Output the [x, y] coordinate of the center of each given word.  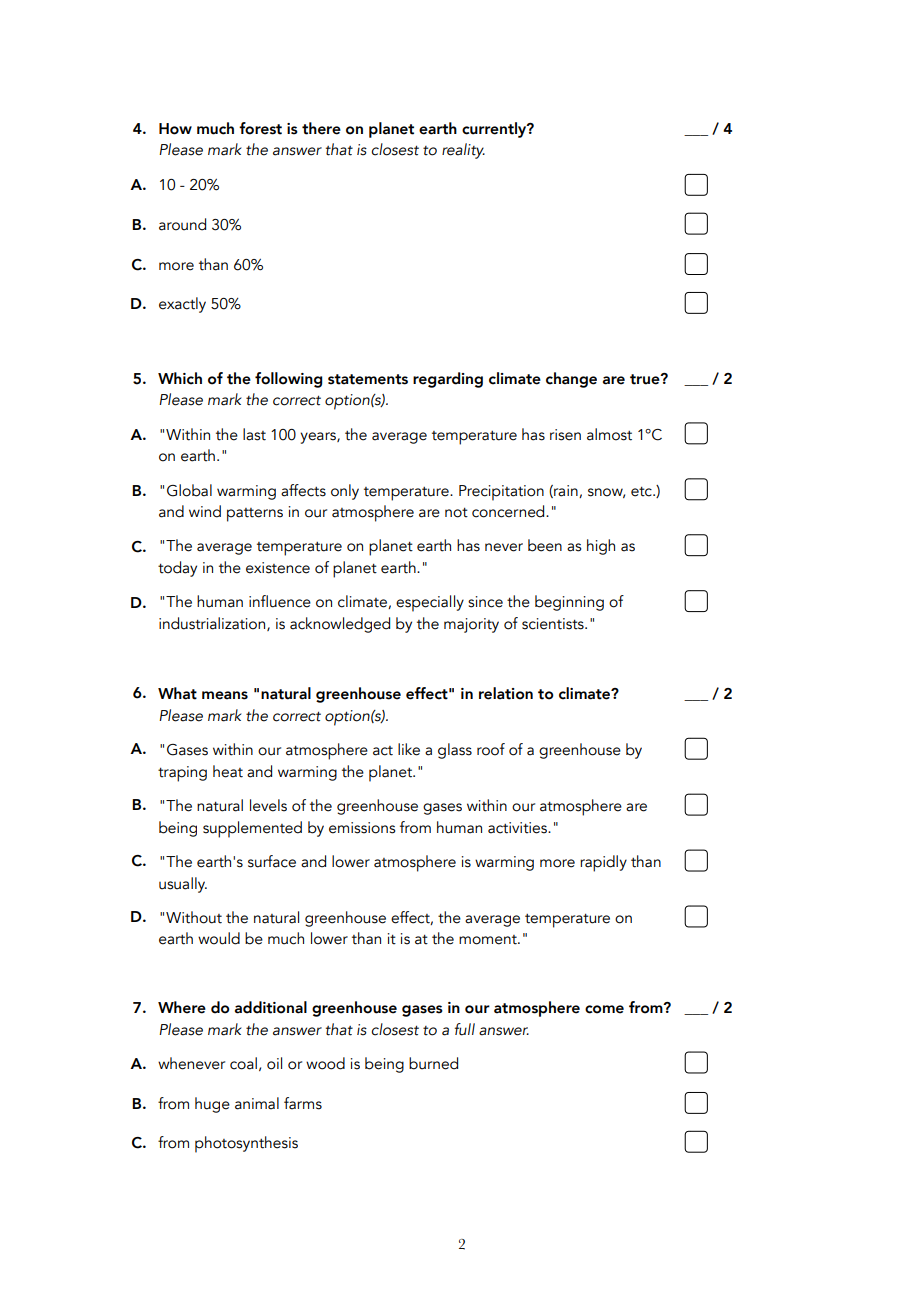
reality [463, 151]
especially [430, 603]
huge [212, 1105]
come [604, 1009]
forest [260, 128]
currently [495, 130]
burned [433, 1063]
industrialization [213, 624]
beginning [569, 603]
